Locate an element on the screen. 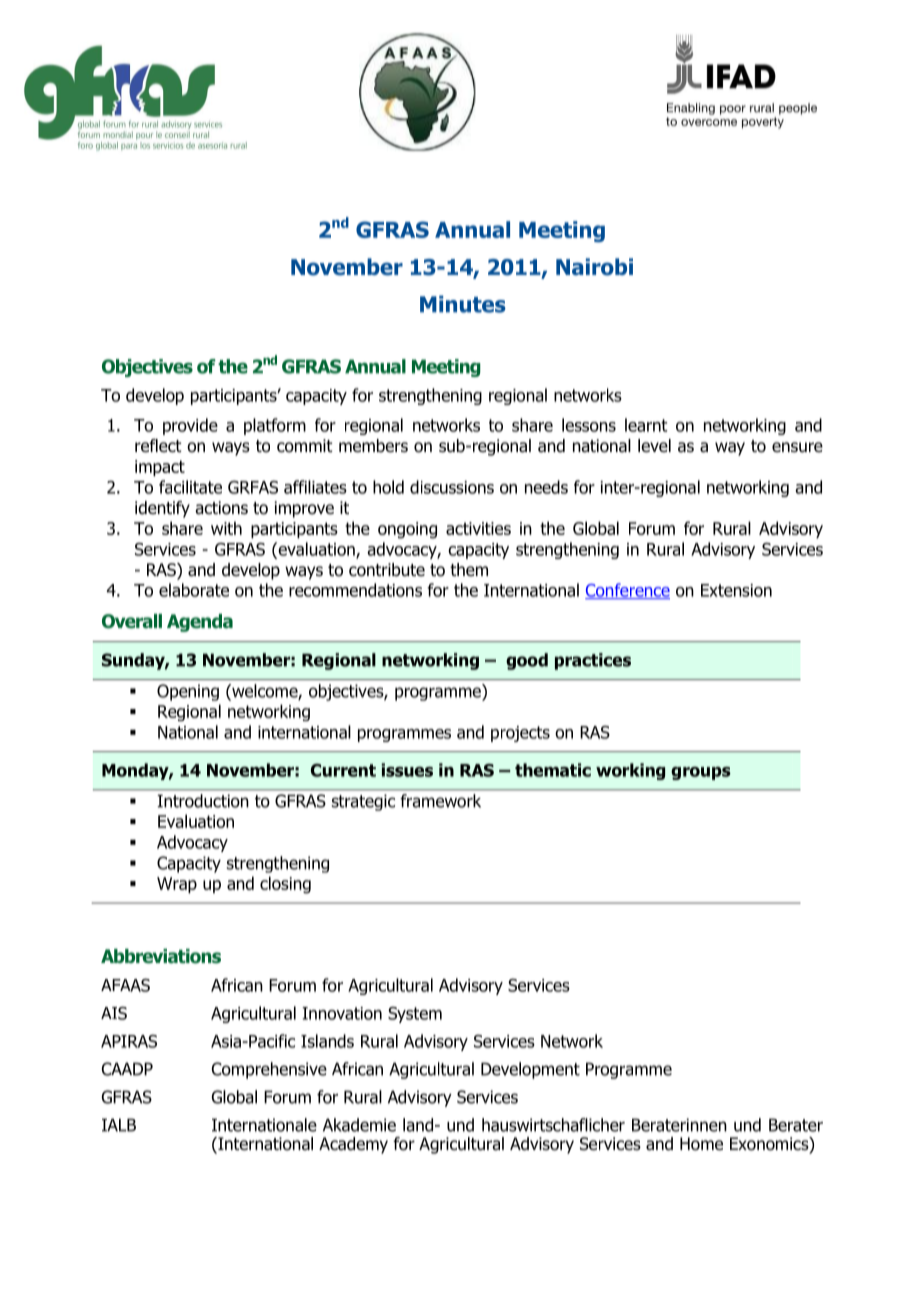  Nairobi is located at coordinates (594, 267).
